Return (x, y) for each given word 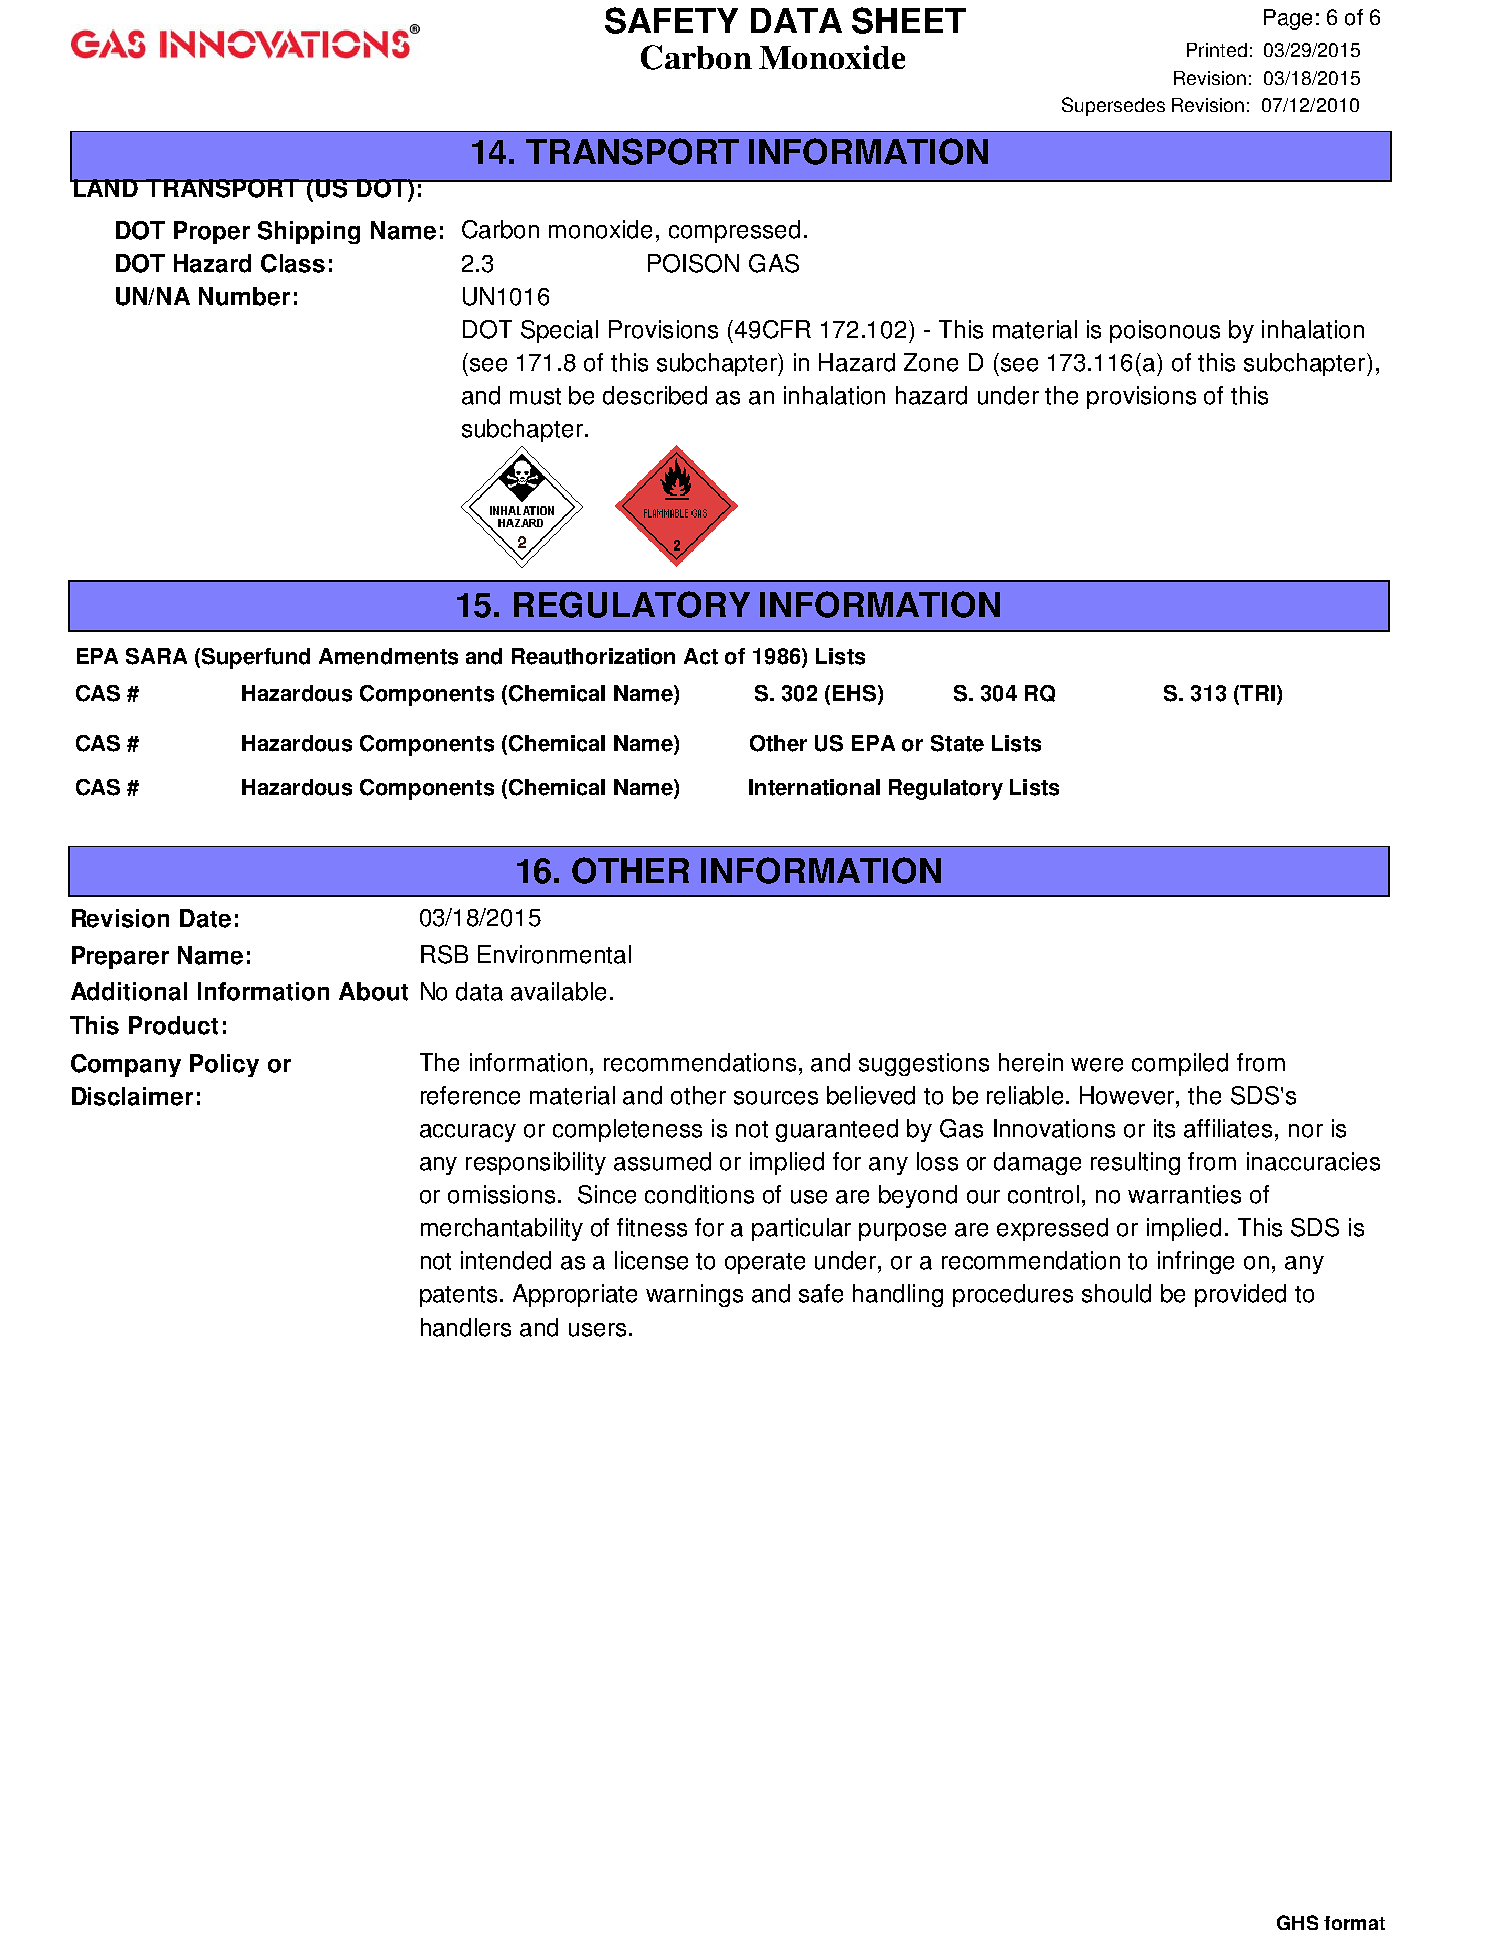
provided (1240, 1295)
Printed (1217, 50)
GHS (1297, 1922)
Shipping (309, 232)
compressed (734, 231)
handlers (466, 1327)
